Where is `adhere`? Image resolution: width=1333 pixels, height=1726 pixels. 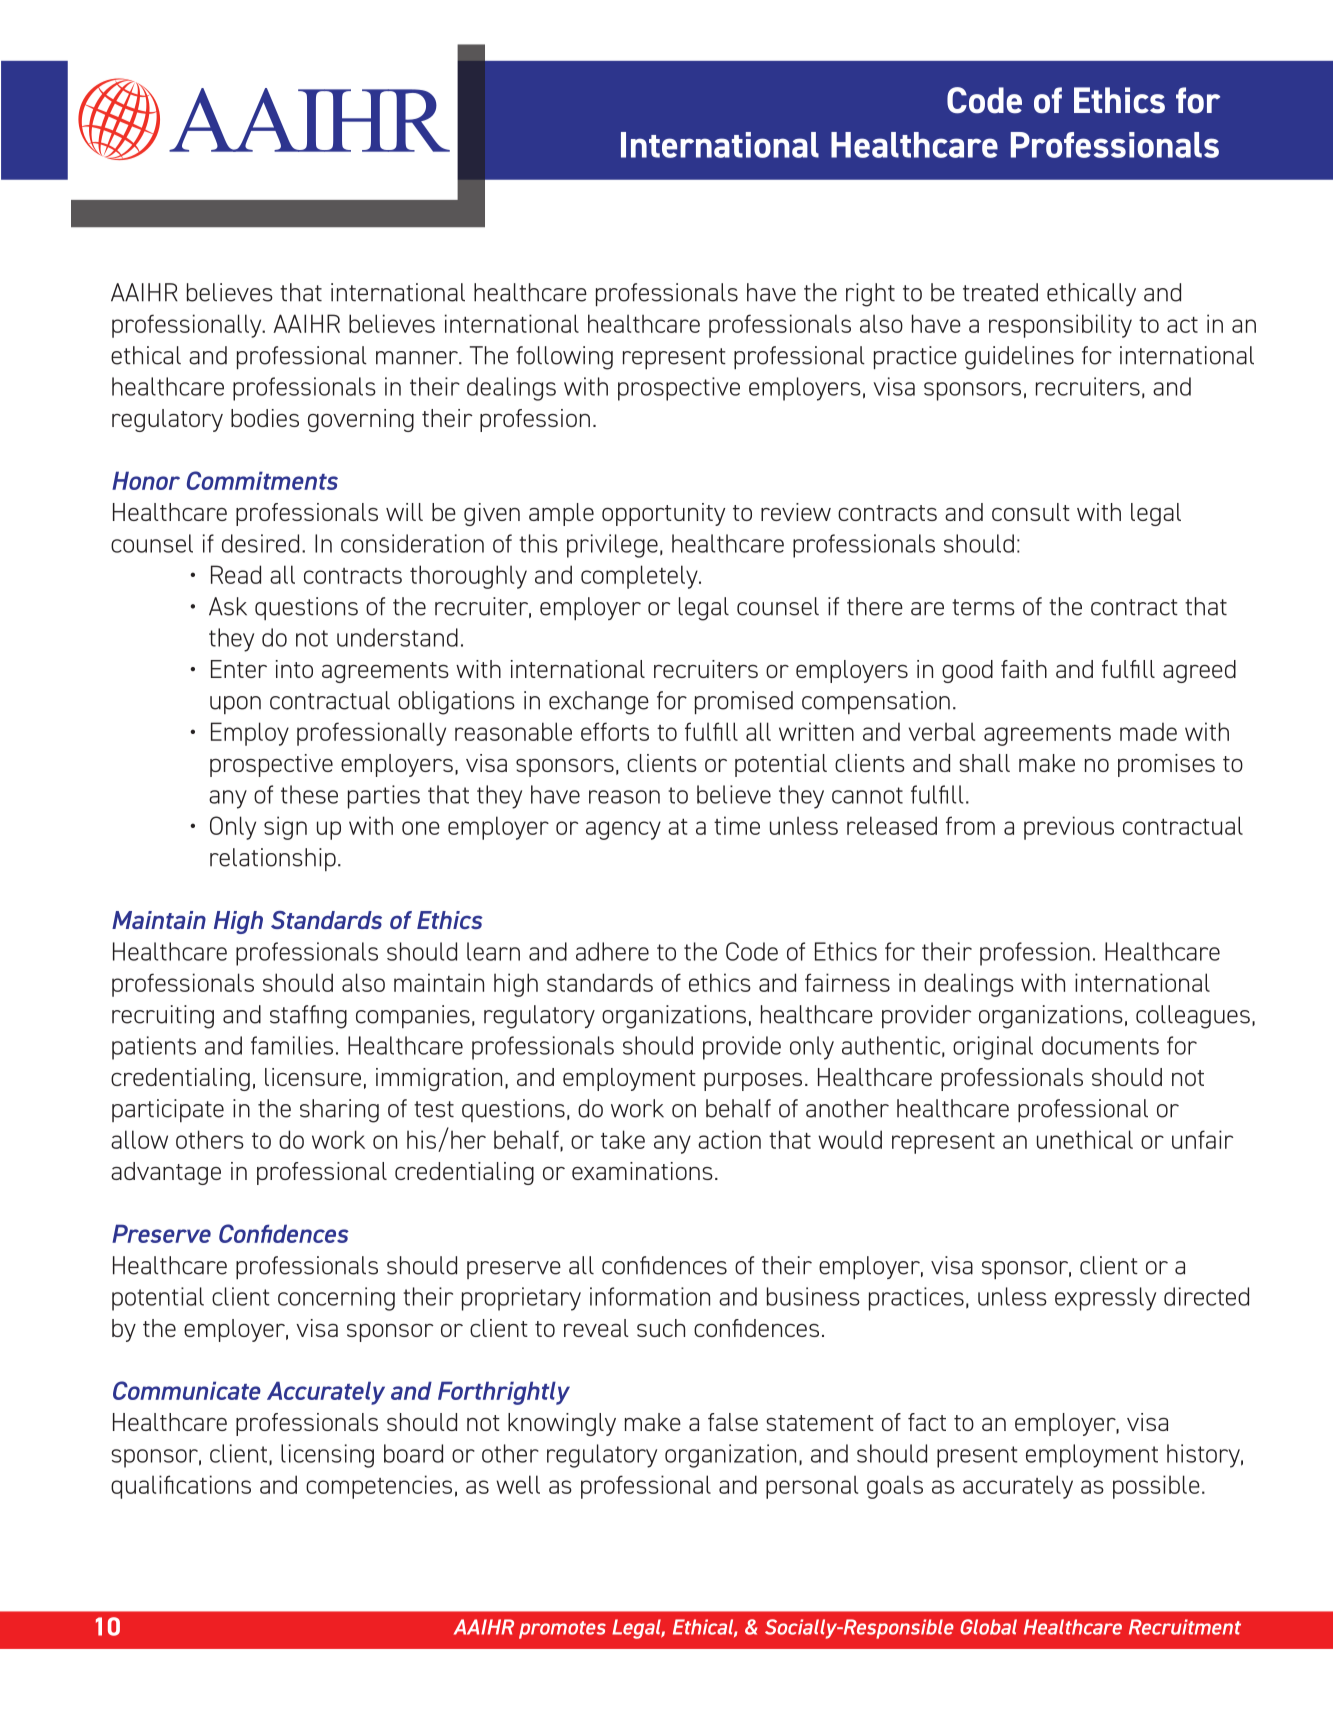
adhere is located at coordinates (612, 951).
